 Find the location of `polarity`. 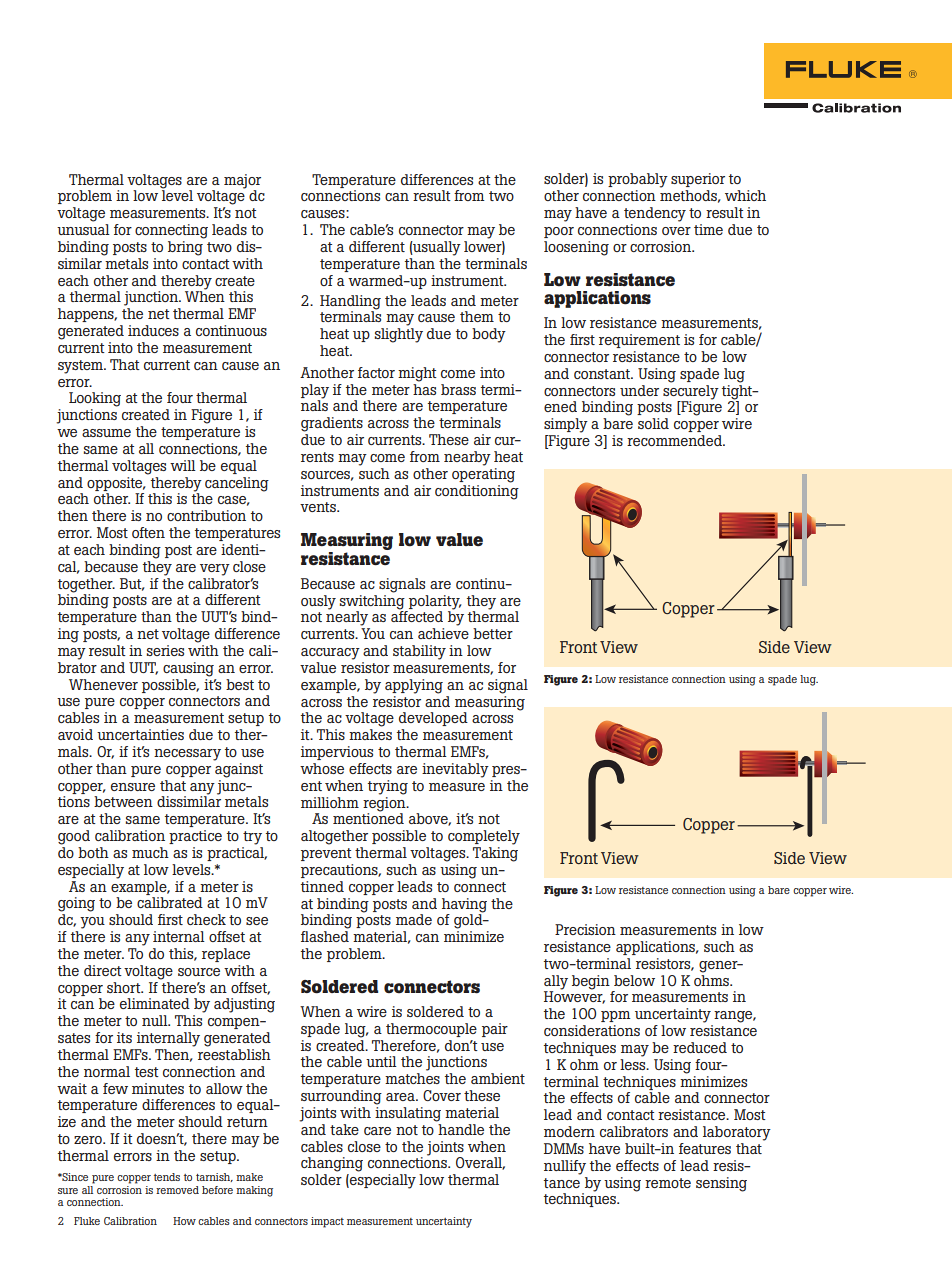

polarity is located at coordinates (435, 602).
